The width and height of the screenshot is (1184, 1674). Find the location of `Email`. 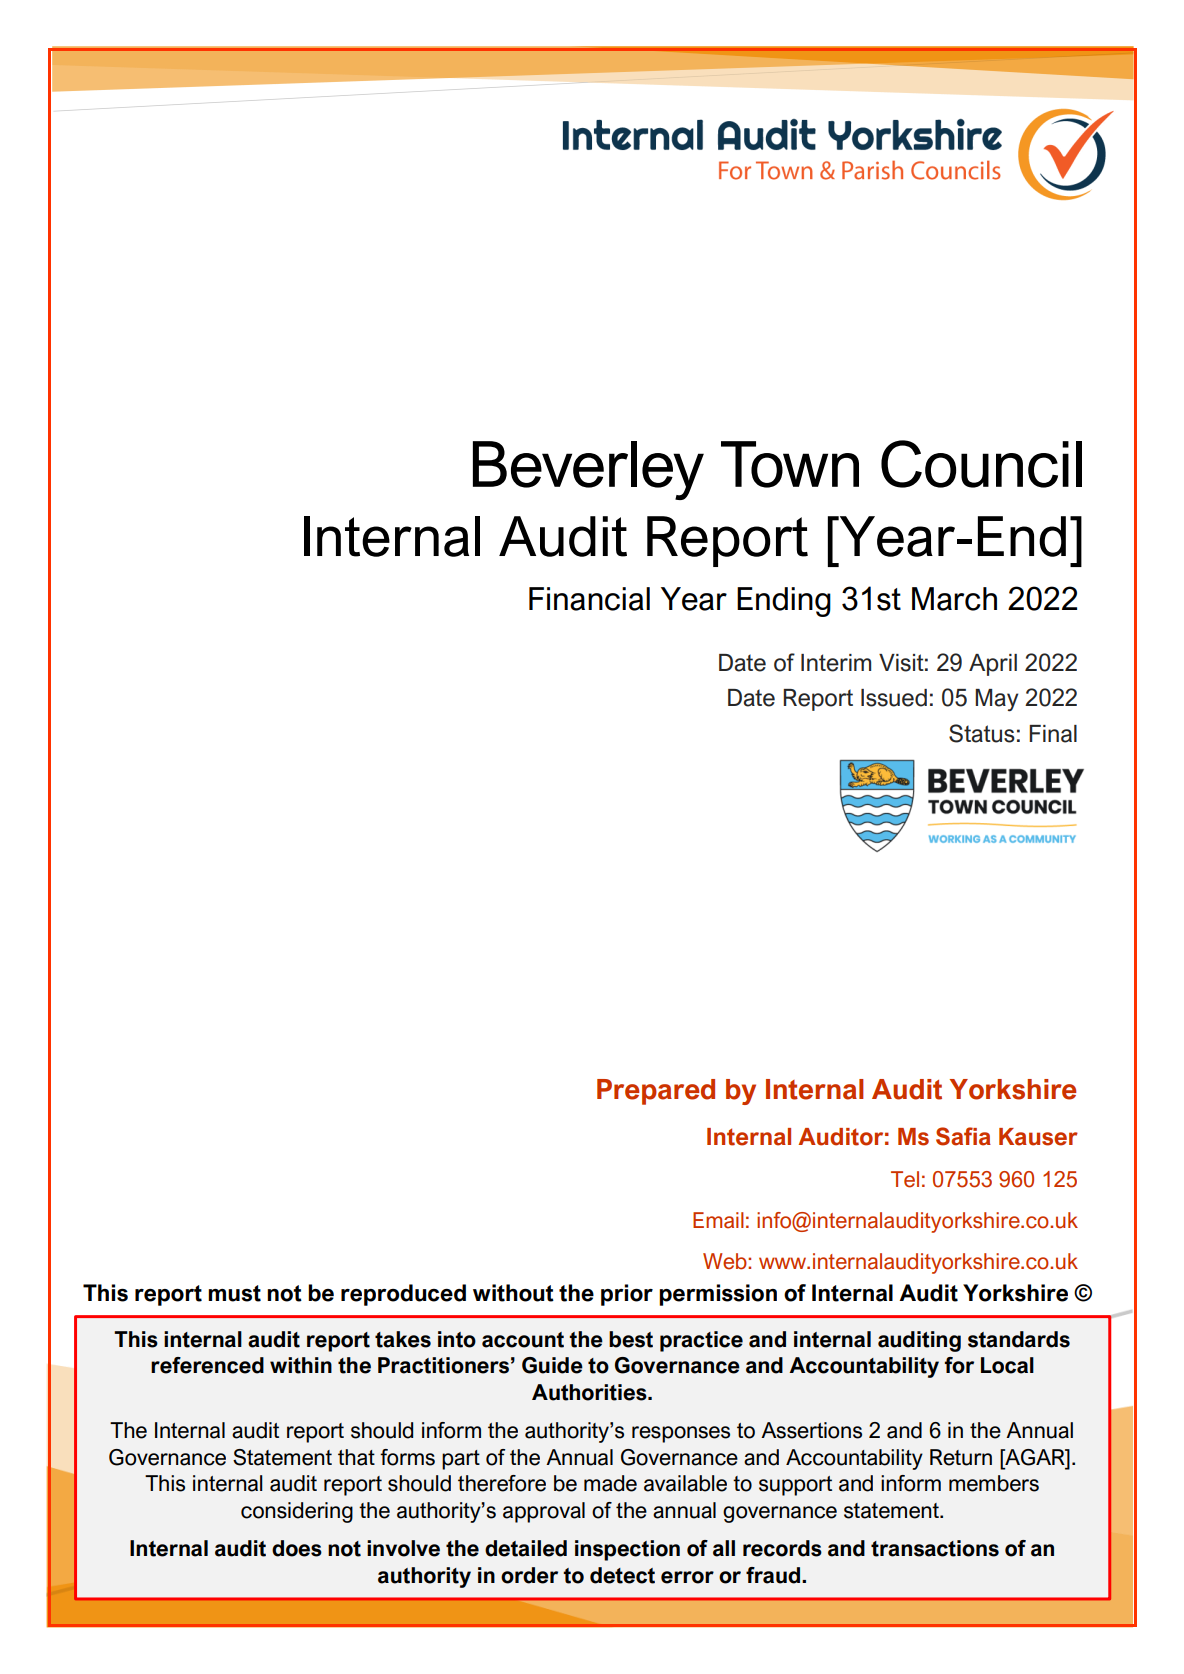

Email is located at coordinates (718, 1220).
